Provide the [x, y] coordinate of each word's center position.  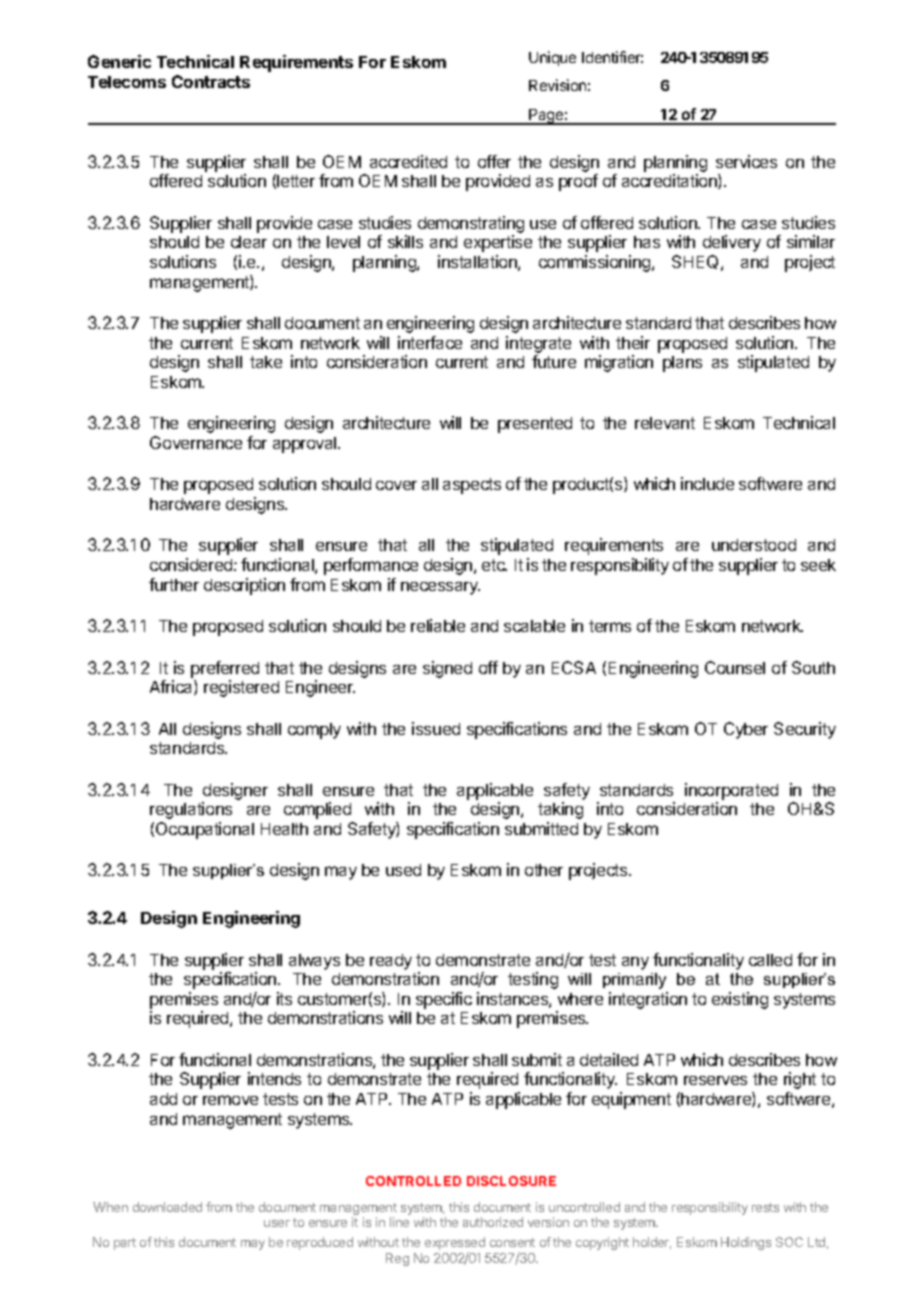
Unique [552, 58]
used [403, 870]
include [707, 483]
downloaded [167, 1207]
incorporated [731, 791]
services [746, 161]
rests [765, 1207]
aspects [472, 486]
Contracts [211, 81]
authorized [493, 1222]
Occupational [205, 830]
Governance [196, 442]
